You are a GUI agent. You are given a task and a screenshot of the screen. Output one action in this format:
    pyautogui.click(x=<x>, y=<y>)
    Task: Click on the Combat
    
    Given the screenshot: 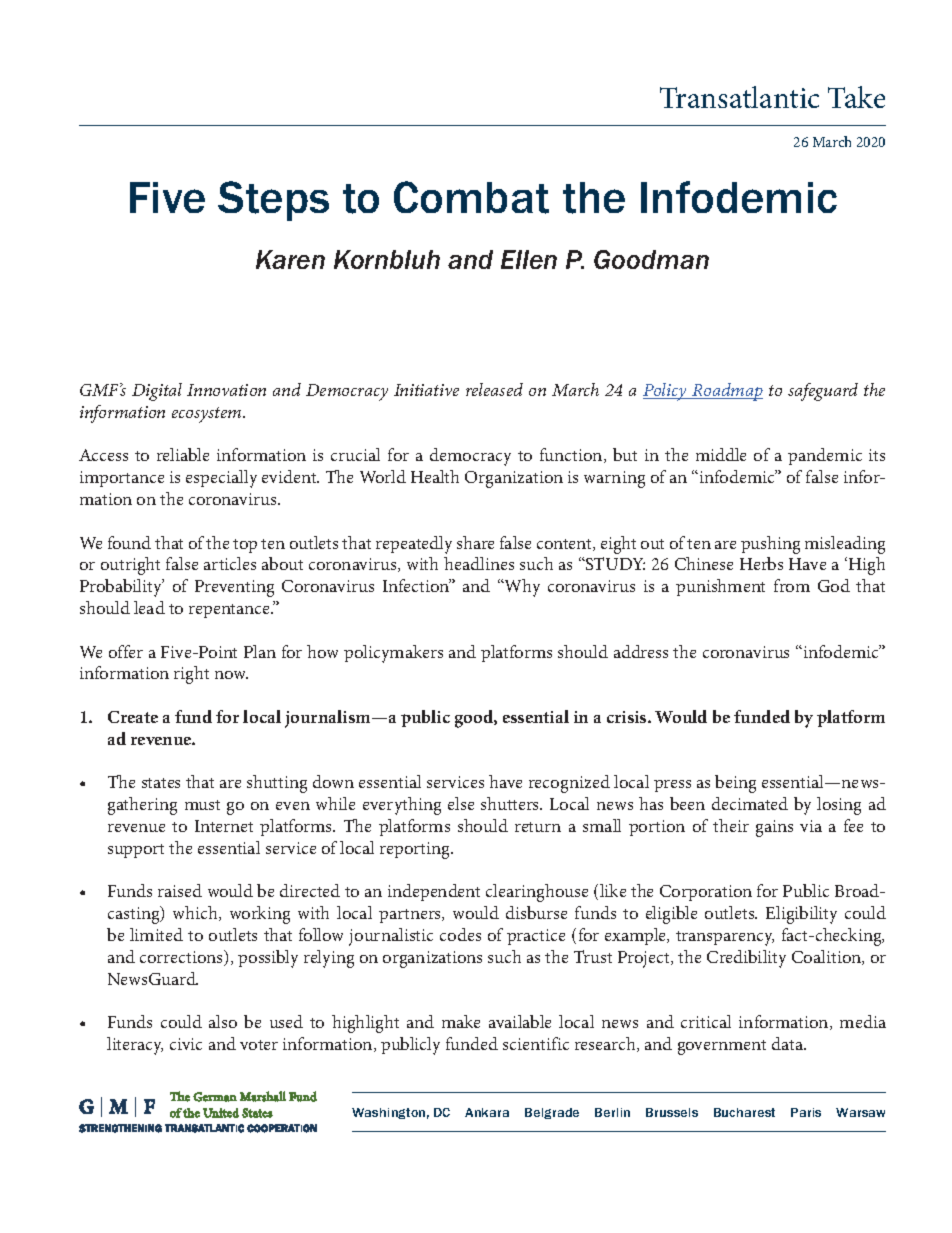 What is the action you would take?
    pyautogui.click(x=471, y=197)
